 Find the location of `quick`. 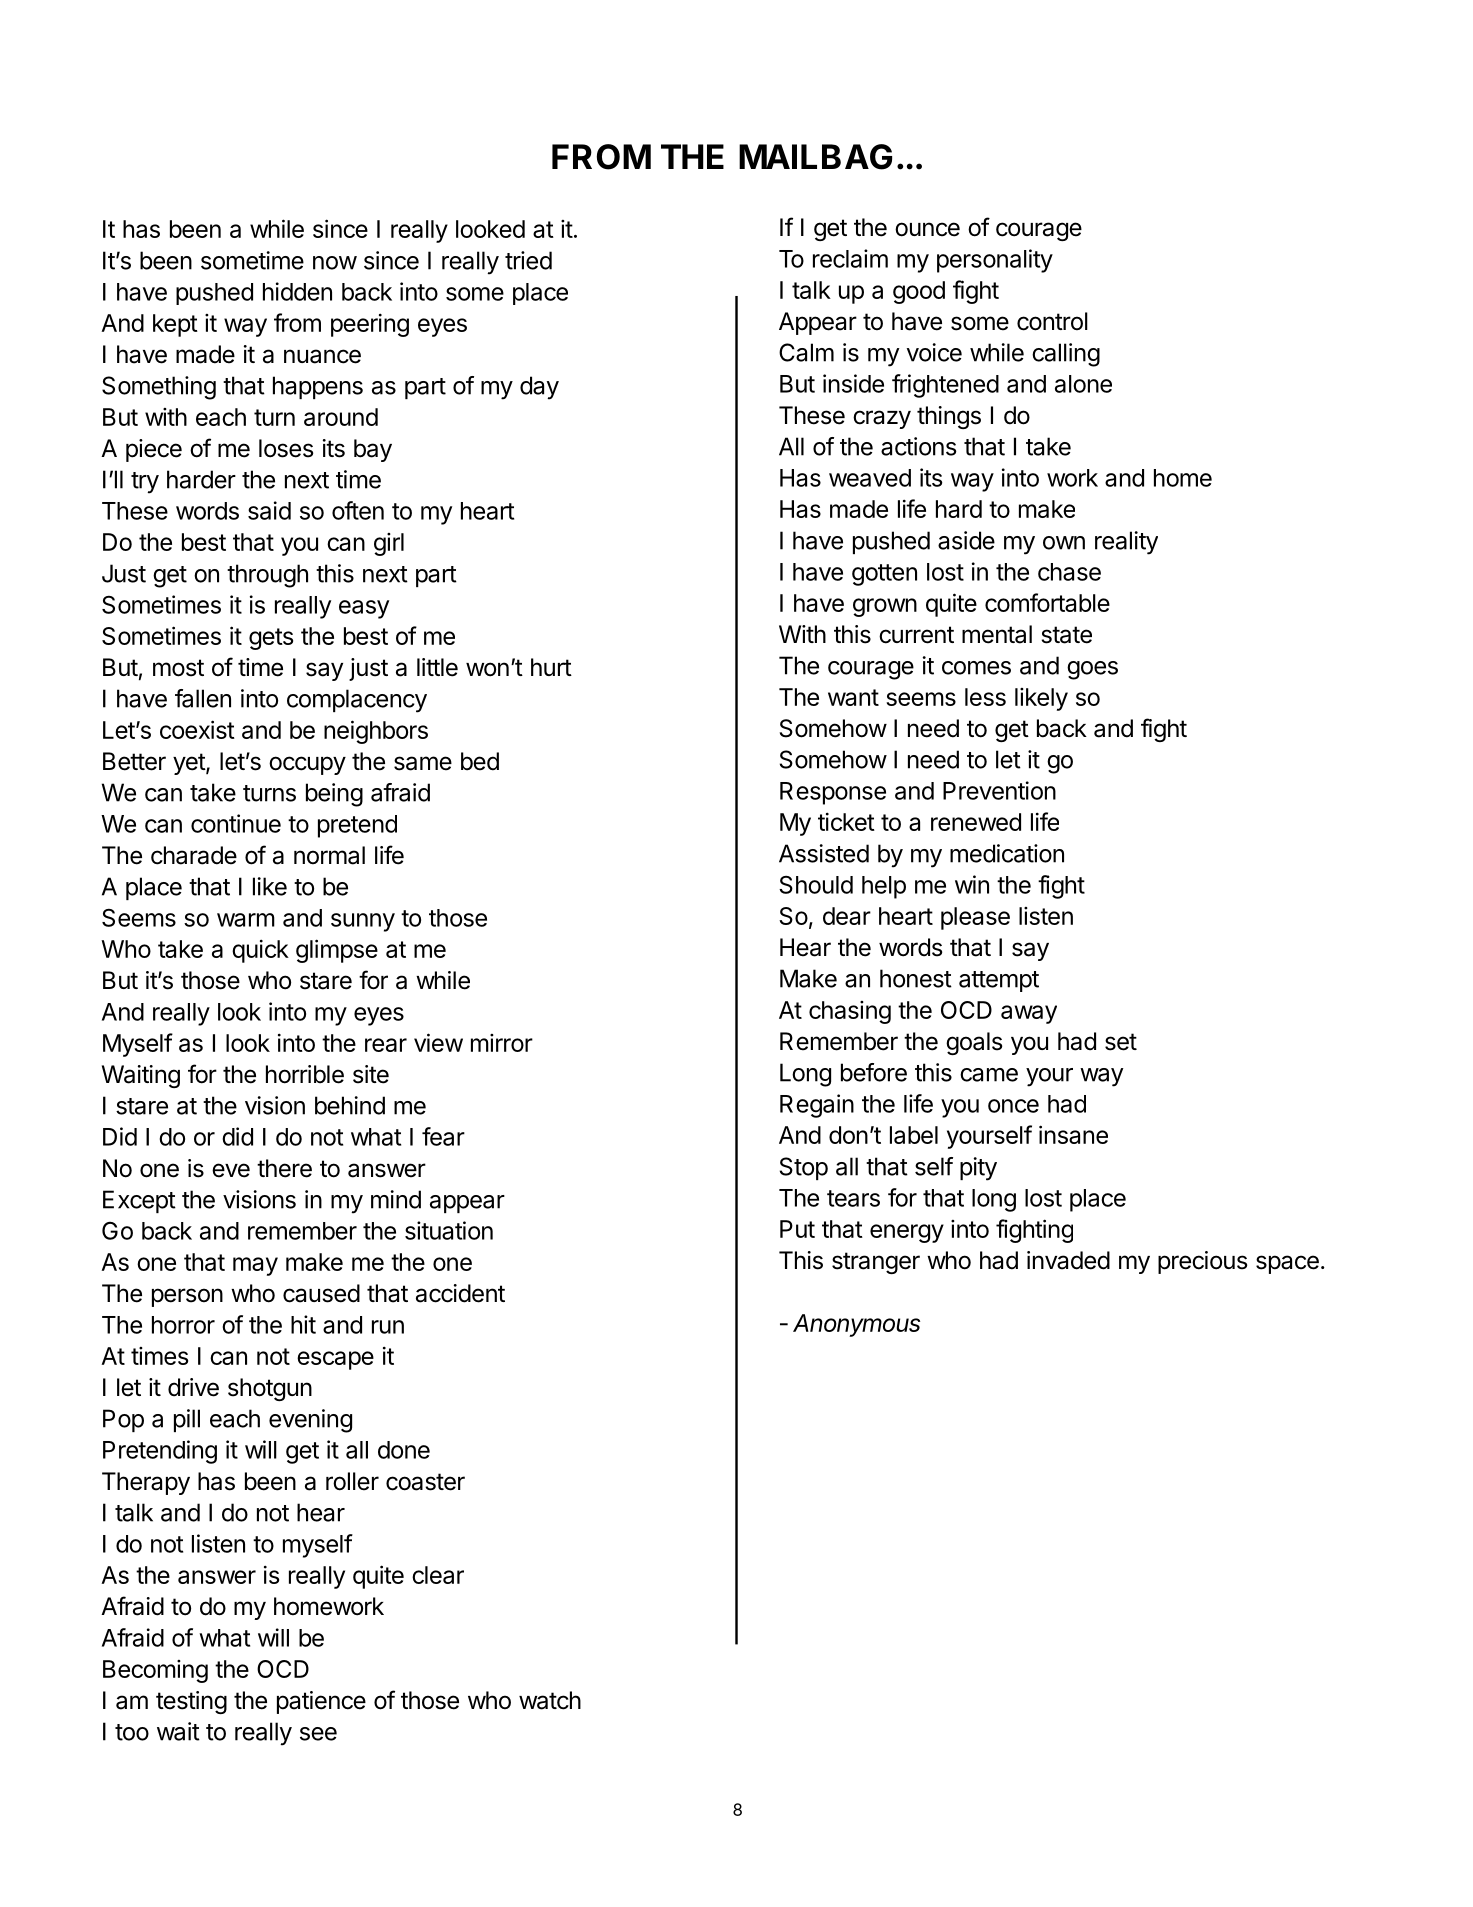

quick is located at coordinates (260, 951).
